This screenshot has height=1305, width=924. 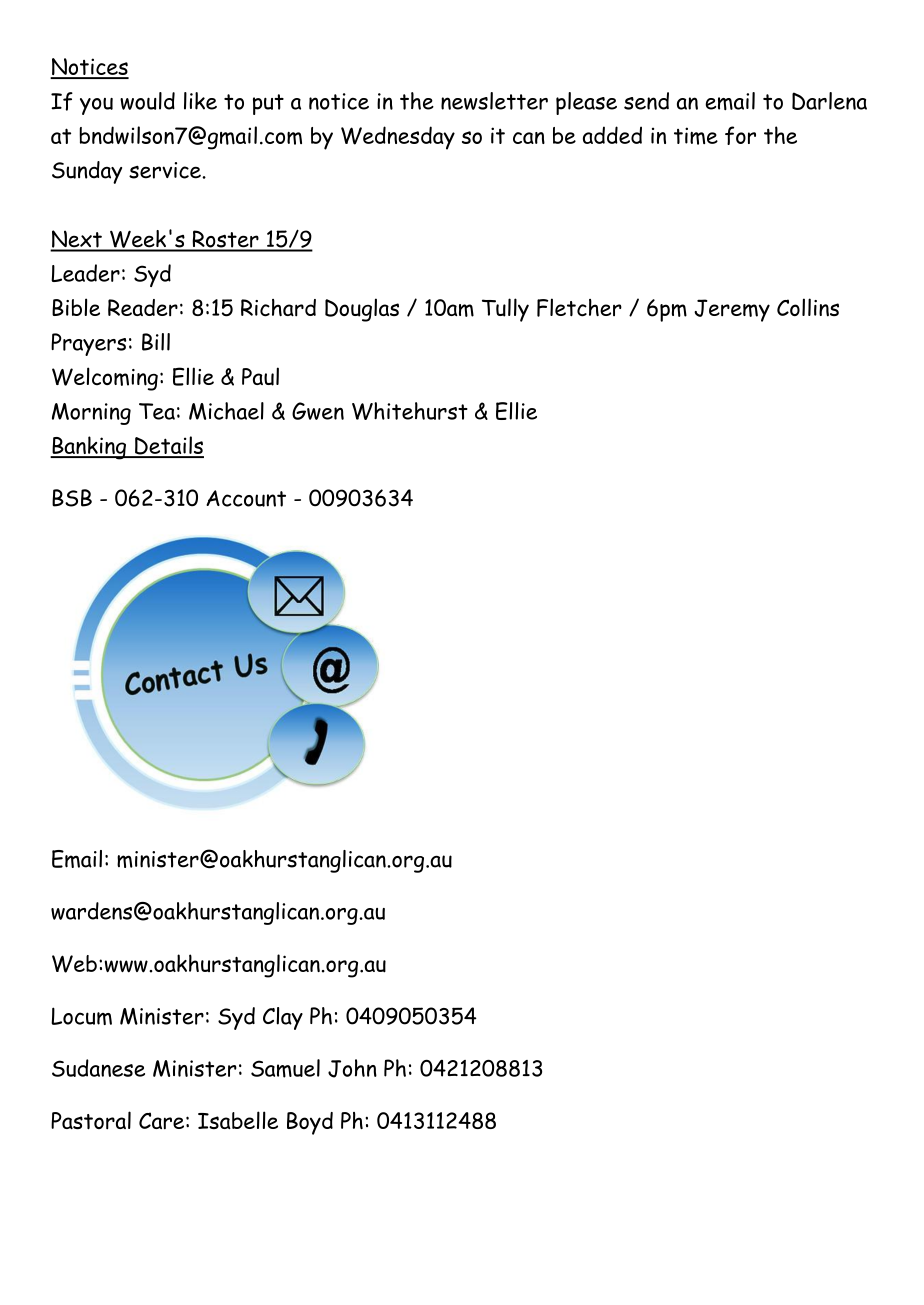 What do you see at coordinates (168, 446) in the screenshot?
I see `Details` at bounding box center [168, 446].
